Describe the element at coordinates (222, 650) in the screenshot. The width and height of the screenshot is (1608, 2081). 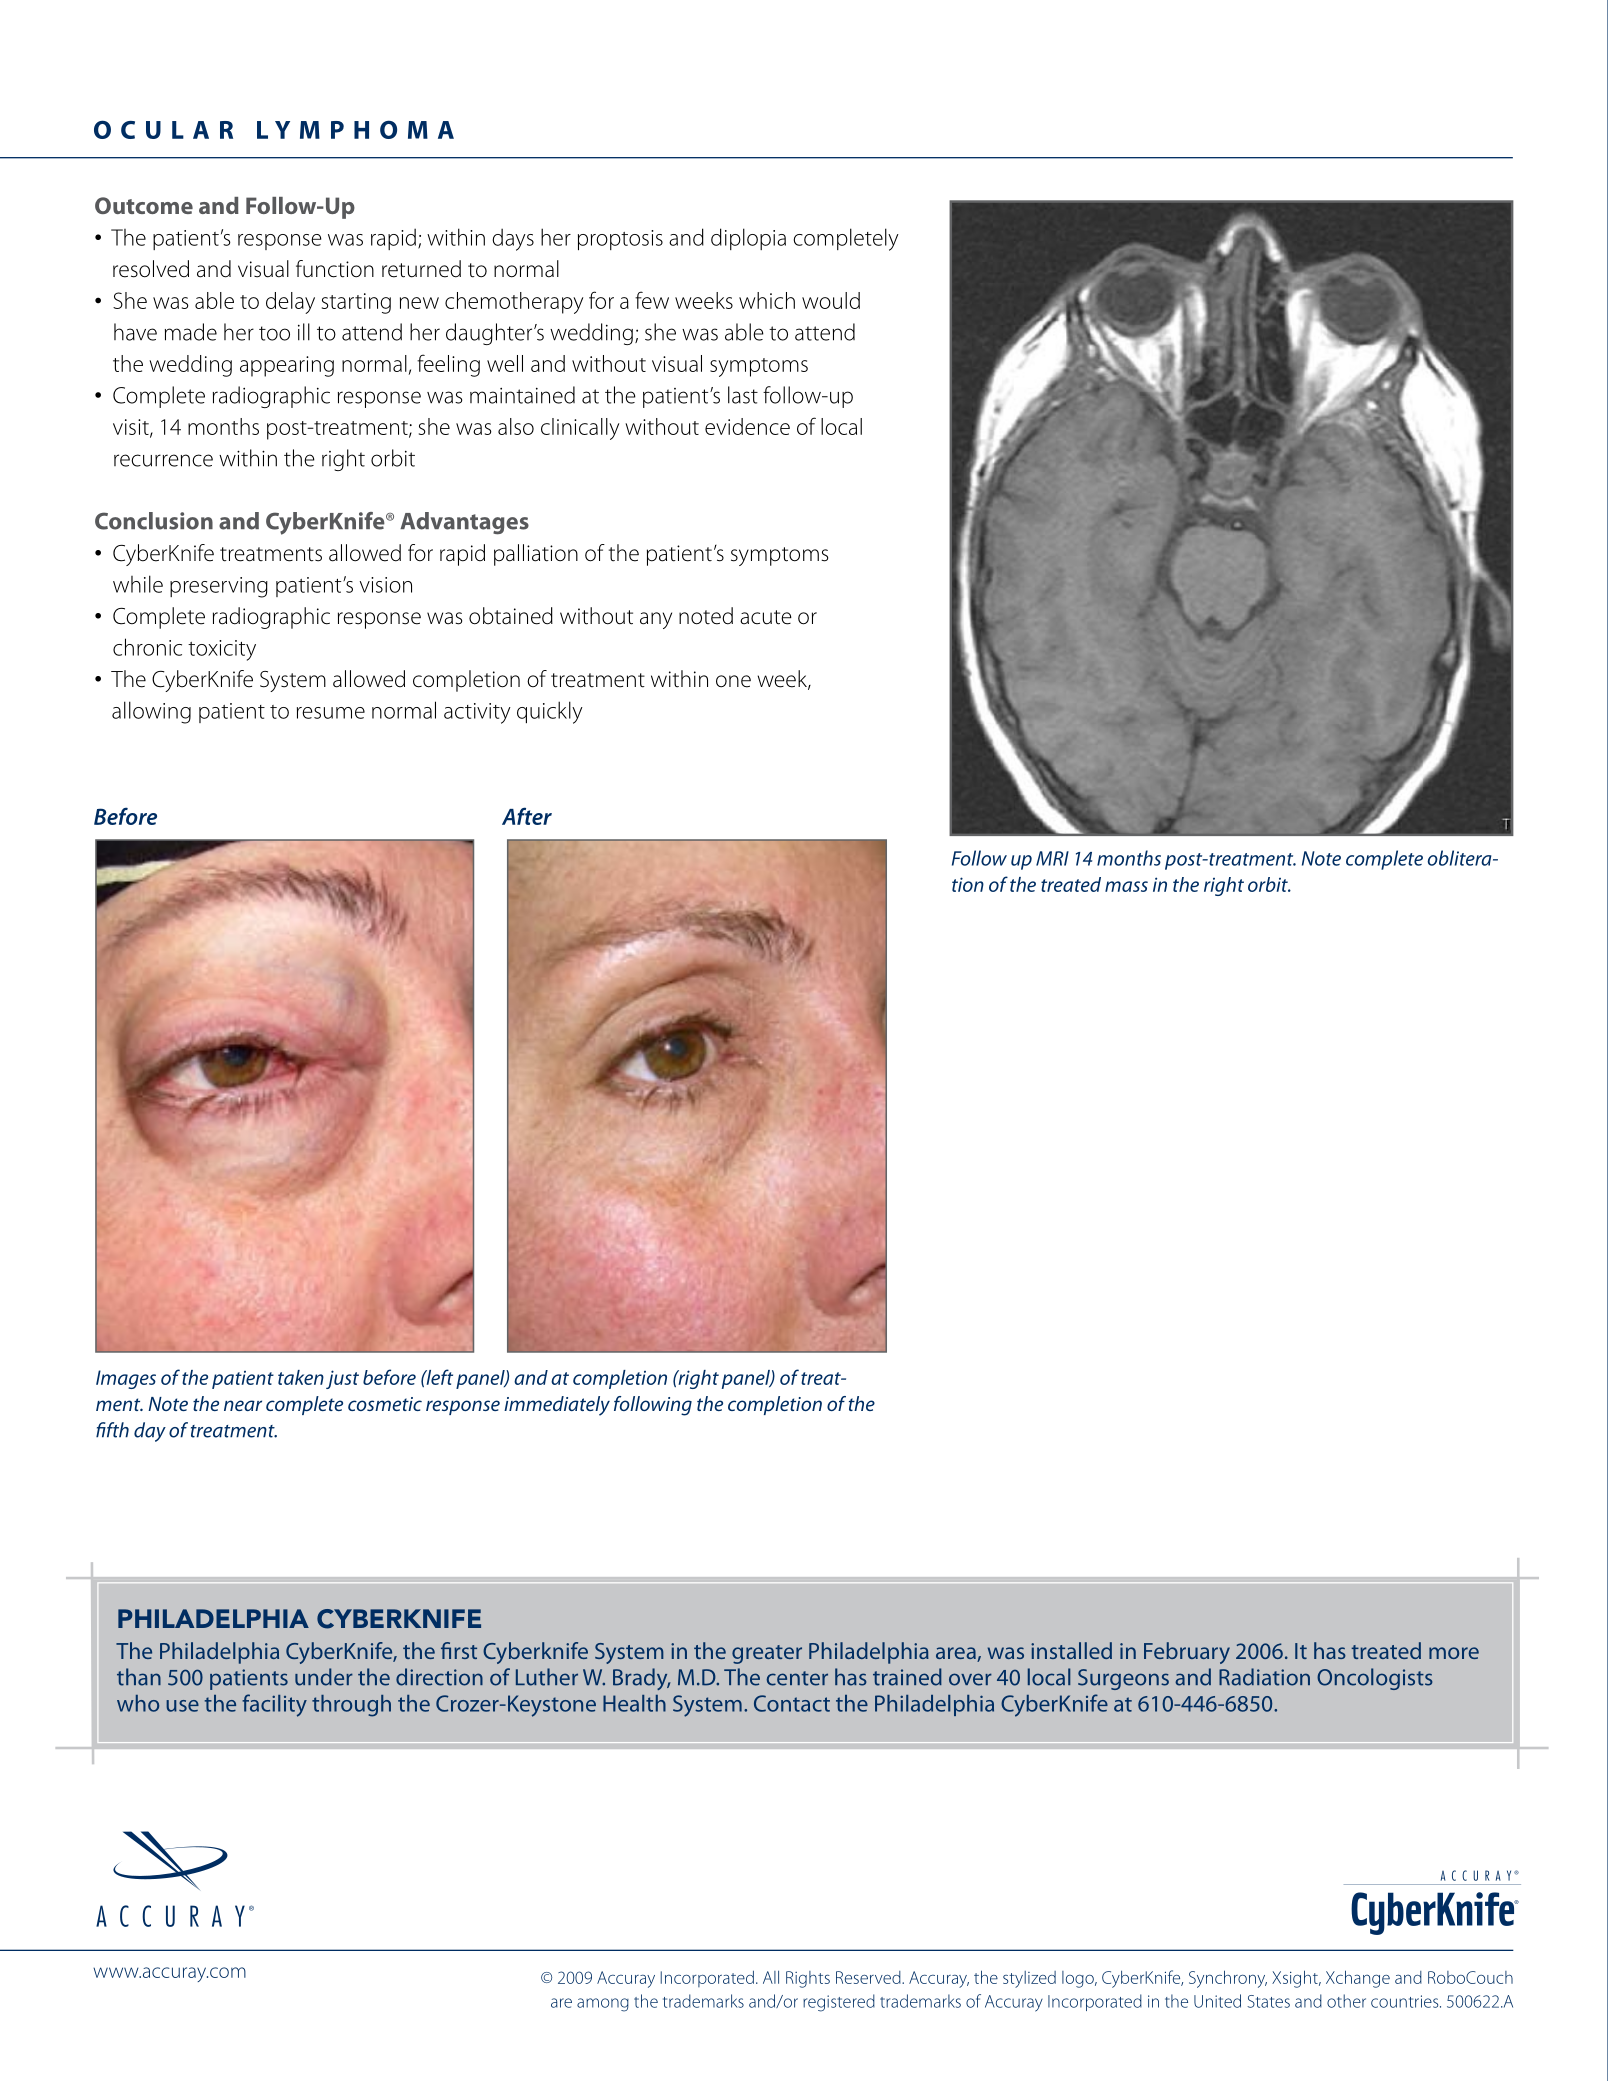
I see `toxicity` at that location.
